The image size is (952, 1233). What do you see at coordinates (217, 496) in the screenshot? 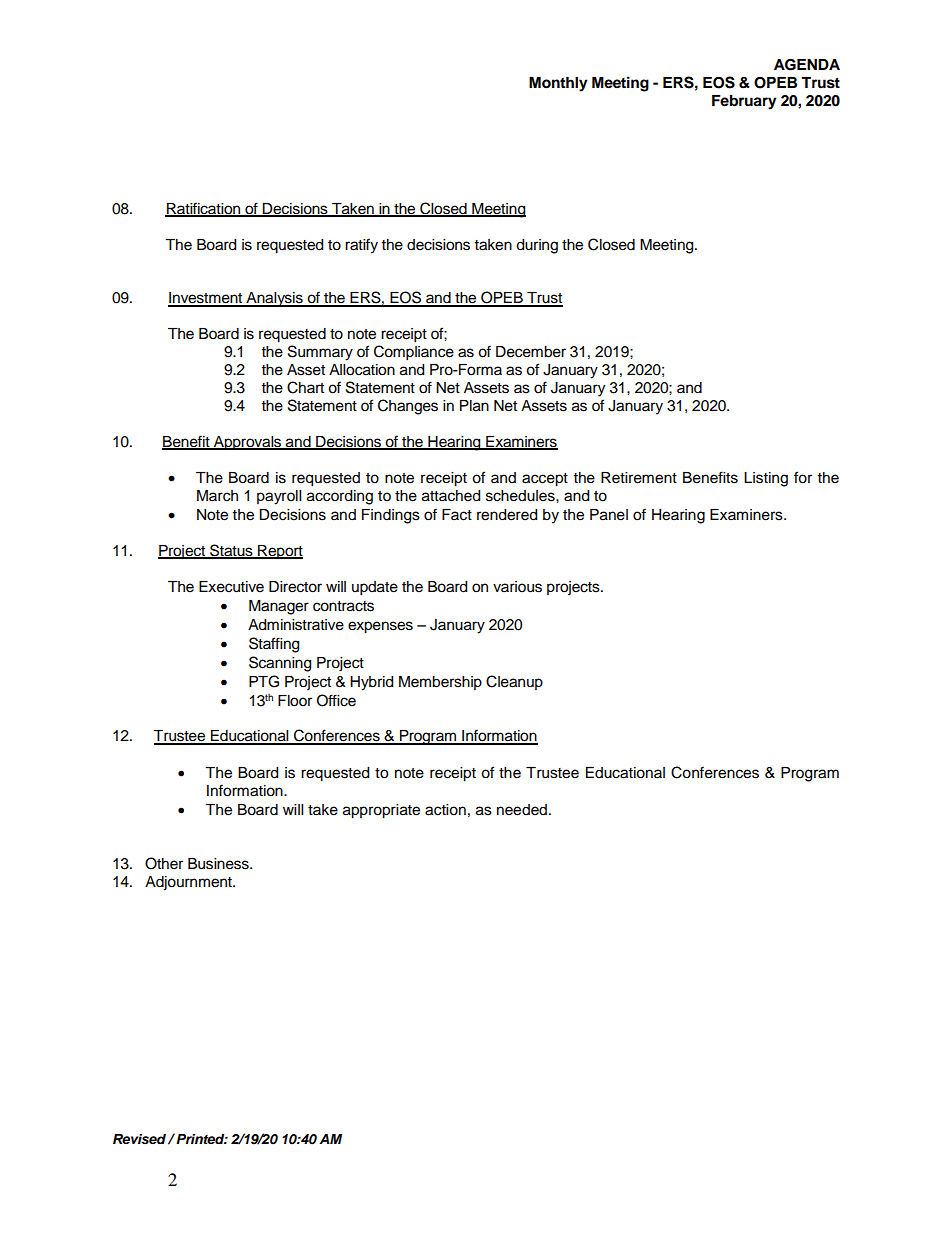
I see `March` at bounding box center [217, 496].
